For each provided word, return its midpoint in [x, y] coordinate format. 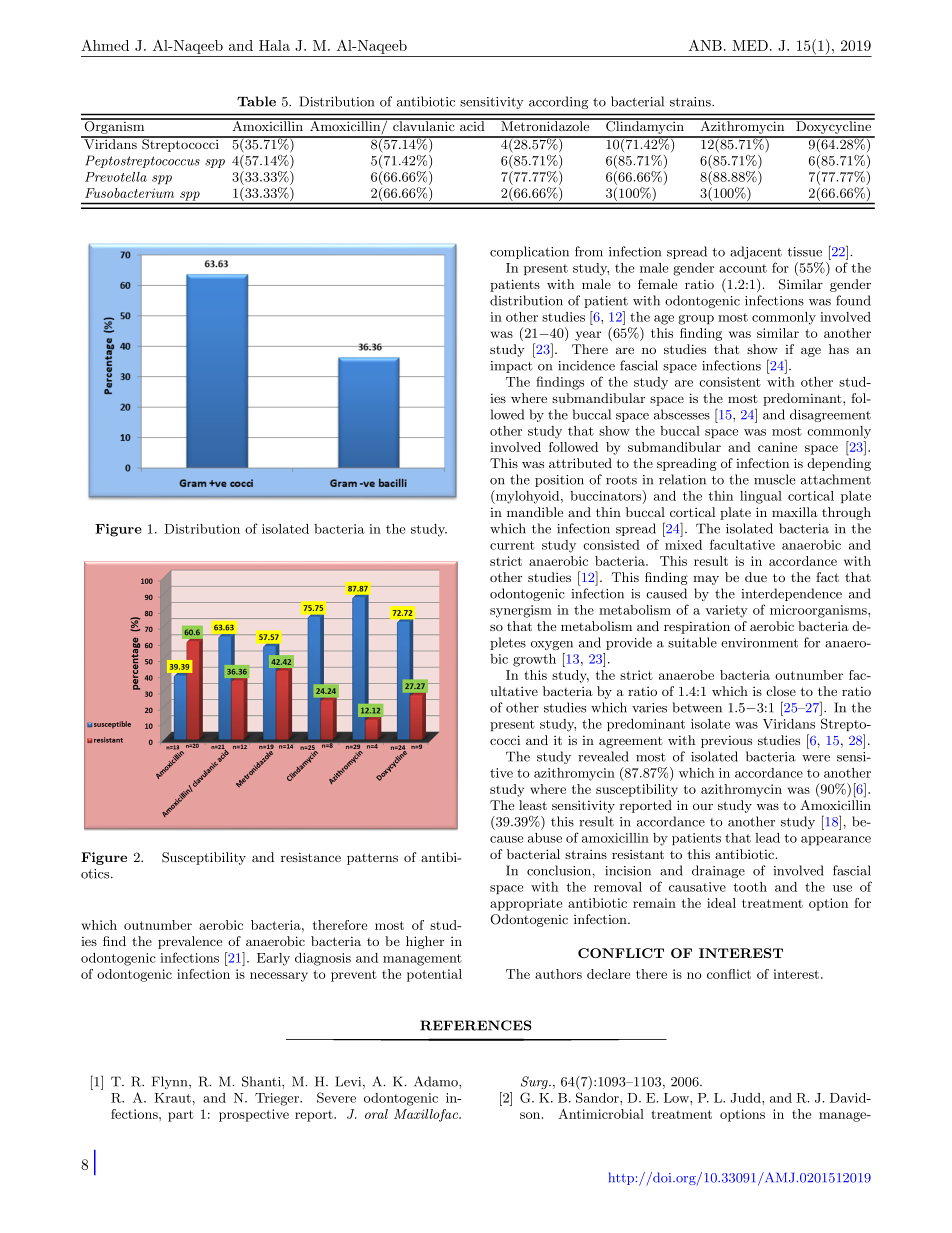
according [558, 102]
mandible [535, 512]
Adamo [437, 1081]
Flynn [171, 1082]
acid [472, 125]
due [756, 577]
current [512, 545]
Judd [746, 1098]
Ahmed [105, 45]
